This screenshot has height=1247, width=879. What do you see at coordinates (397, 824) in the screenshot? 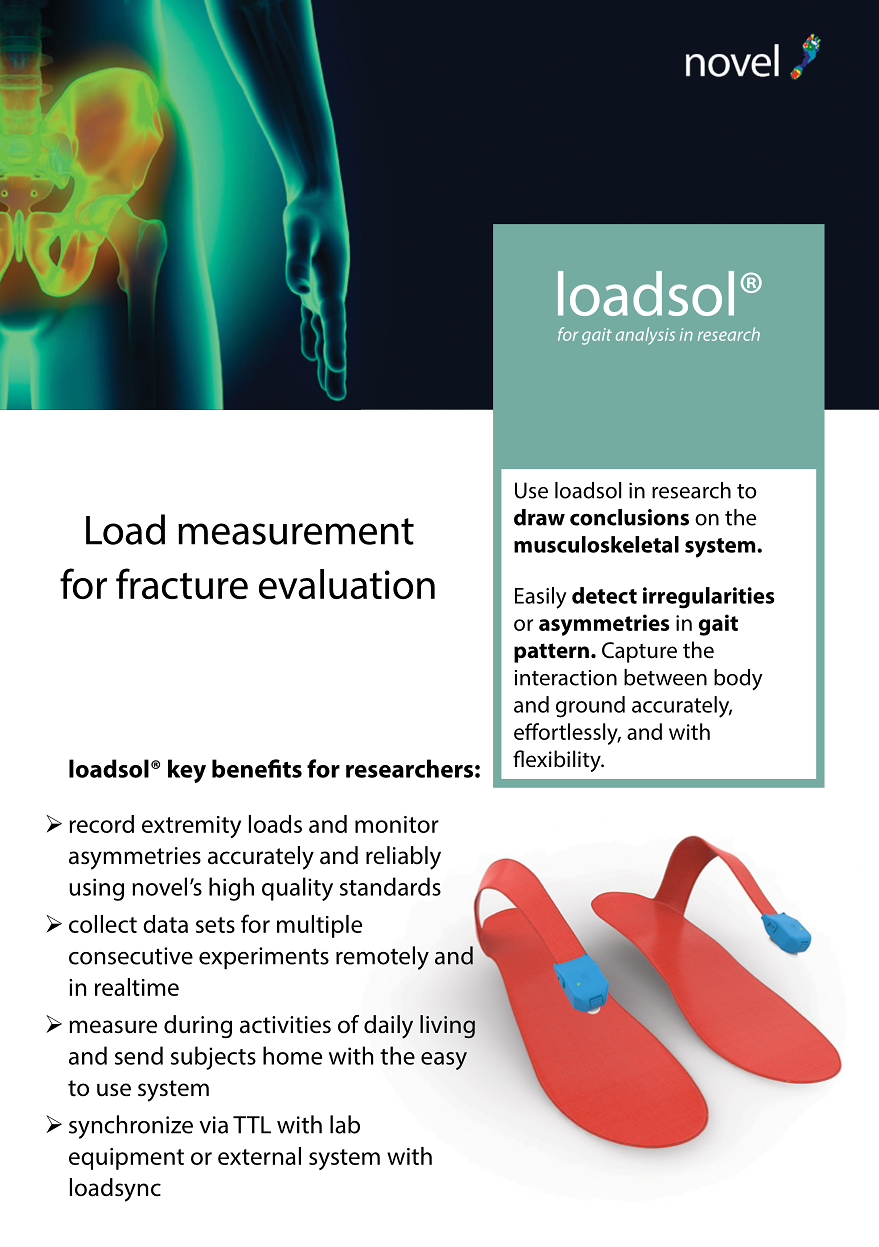
I see `monitor` at bounding box center [397, 824].
